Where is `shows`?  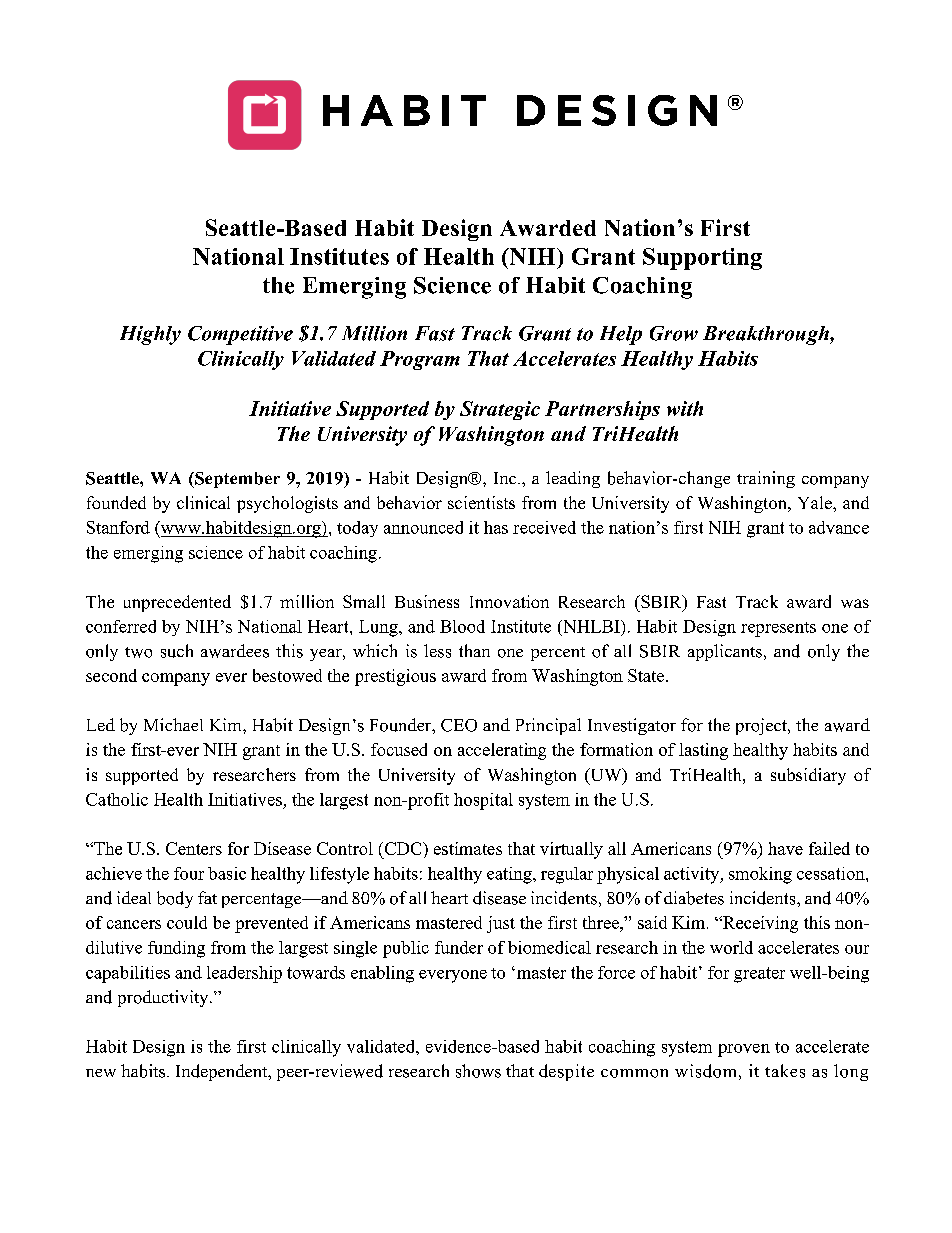
shows is located at coordinates (478, 1071).
